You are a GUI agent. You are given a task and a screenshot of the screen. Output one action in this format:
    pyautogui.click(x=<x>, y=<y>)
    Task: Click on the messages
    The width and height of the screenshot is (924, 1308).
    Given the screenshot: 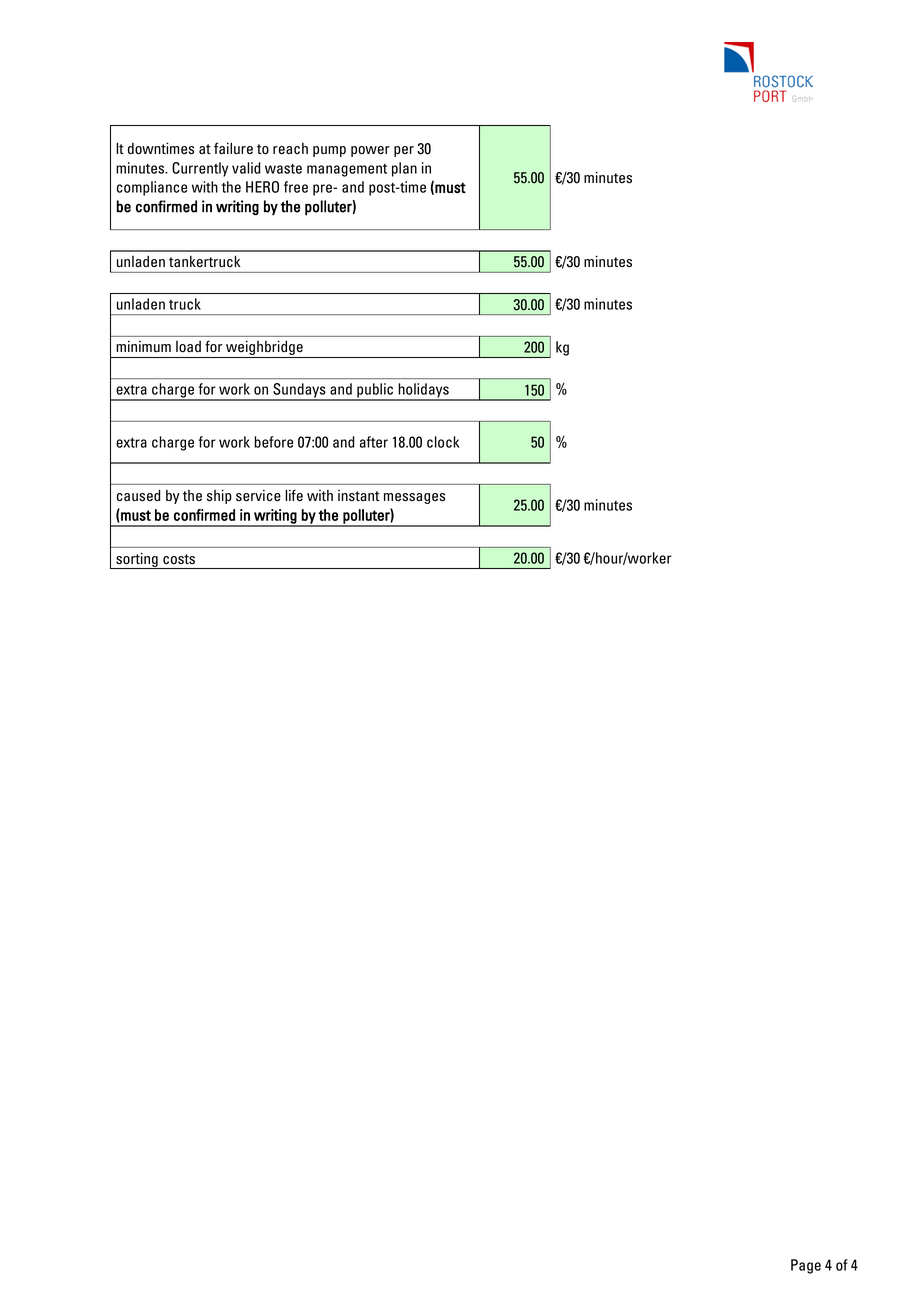 What is the action you would take?
    pyautogui.click(x=414, y=498)
